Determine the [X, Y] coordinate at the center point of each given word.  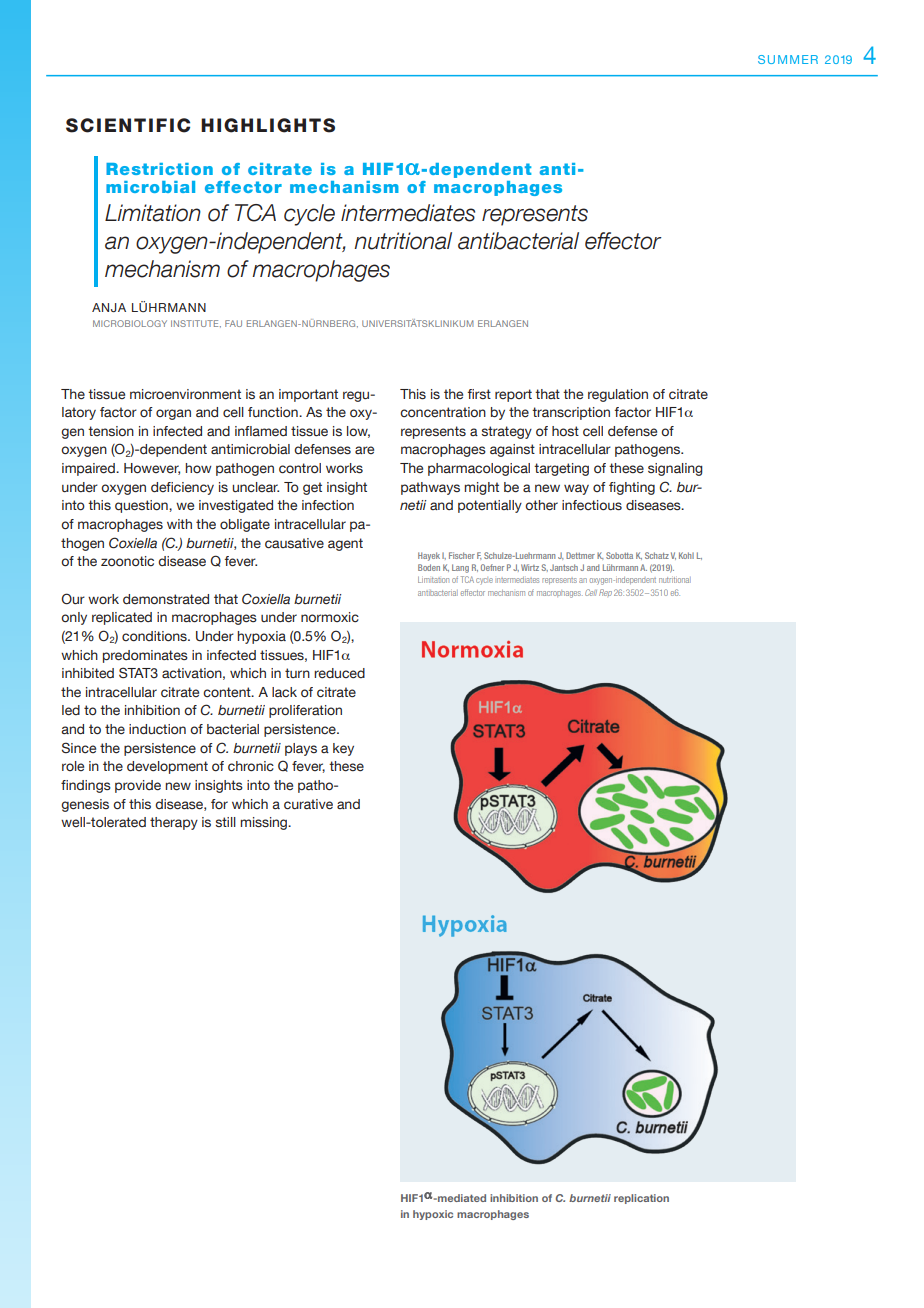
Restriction [159, 169]
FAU [233, 323]
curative [308, 804]
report [513, 395]
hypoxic [433, 1215]
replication [641, 1199]
